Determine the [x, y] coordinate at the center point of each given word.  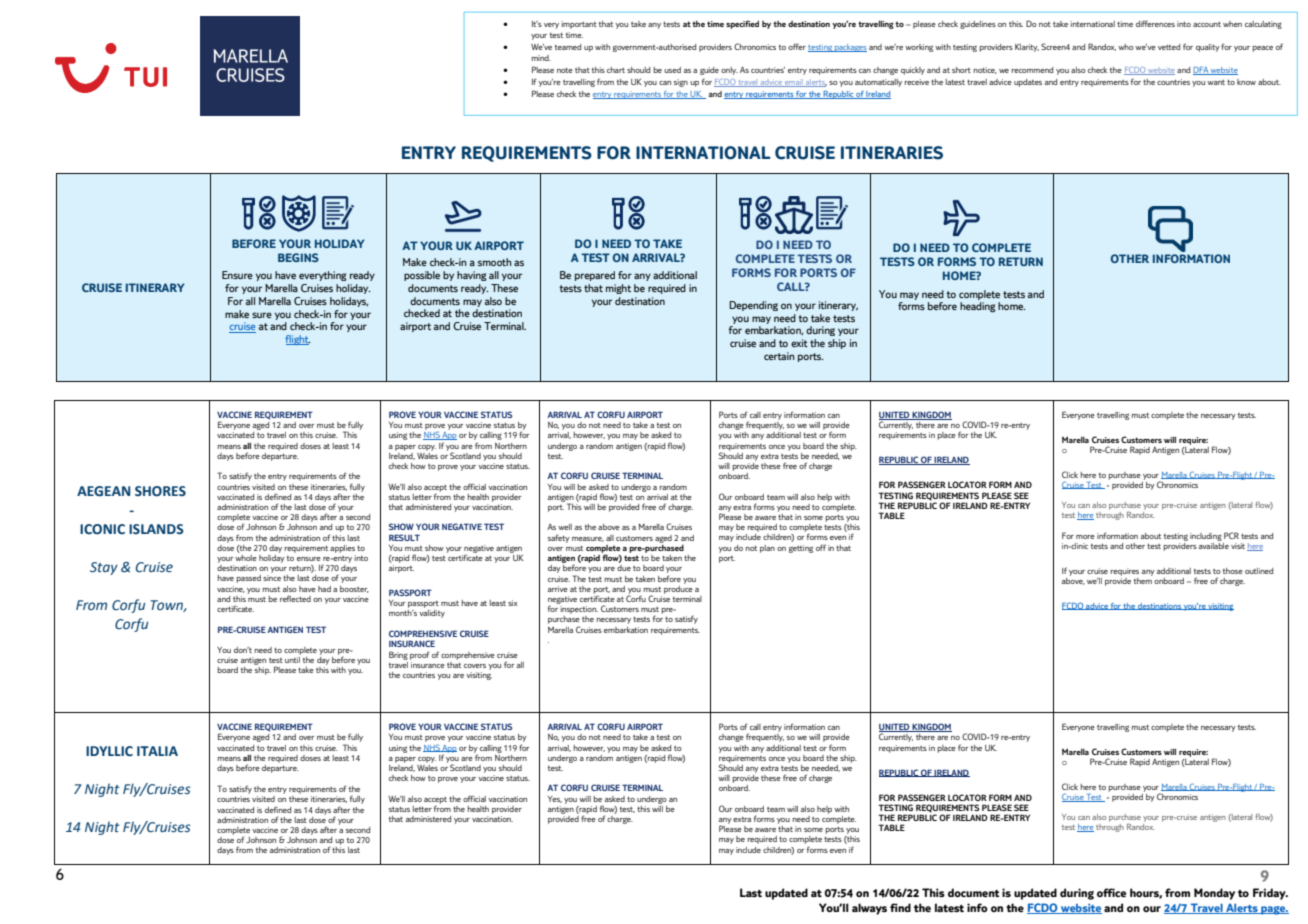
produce [678, 588]
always [869, 909]
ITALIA [157, 751]
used [672, 70]
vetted [1169, 47]
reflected [295, 598]
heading [978, 307]
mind [541, 58]
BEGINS [298, 257]
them [1143, 579]
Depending [753, 306]
